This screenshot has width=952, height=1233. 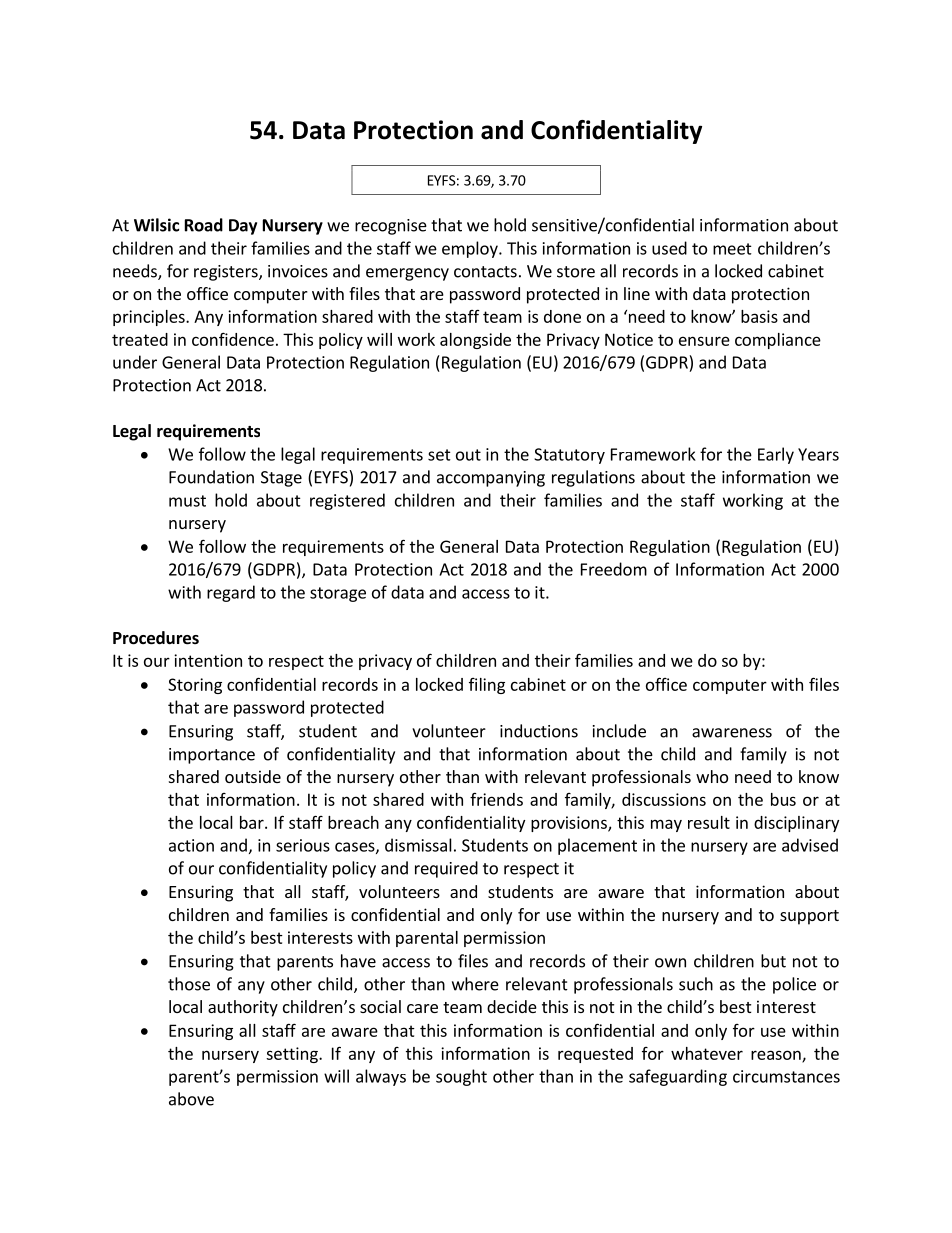 I want to click on registers, so click(x=227, y=273).
